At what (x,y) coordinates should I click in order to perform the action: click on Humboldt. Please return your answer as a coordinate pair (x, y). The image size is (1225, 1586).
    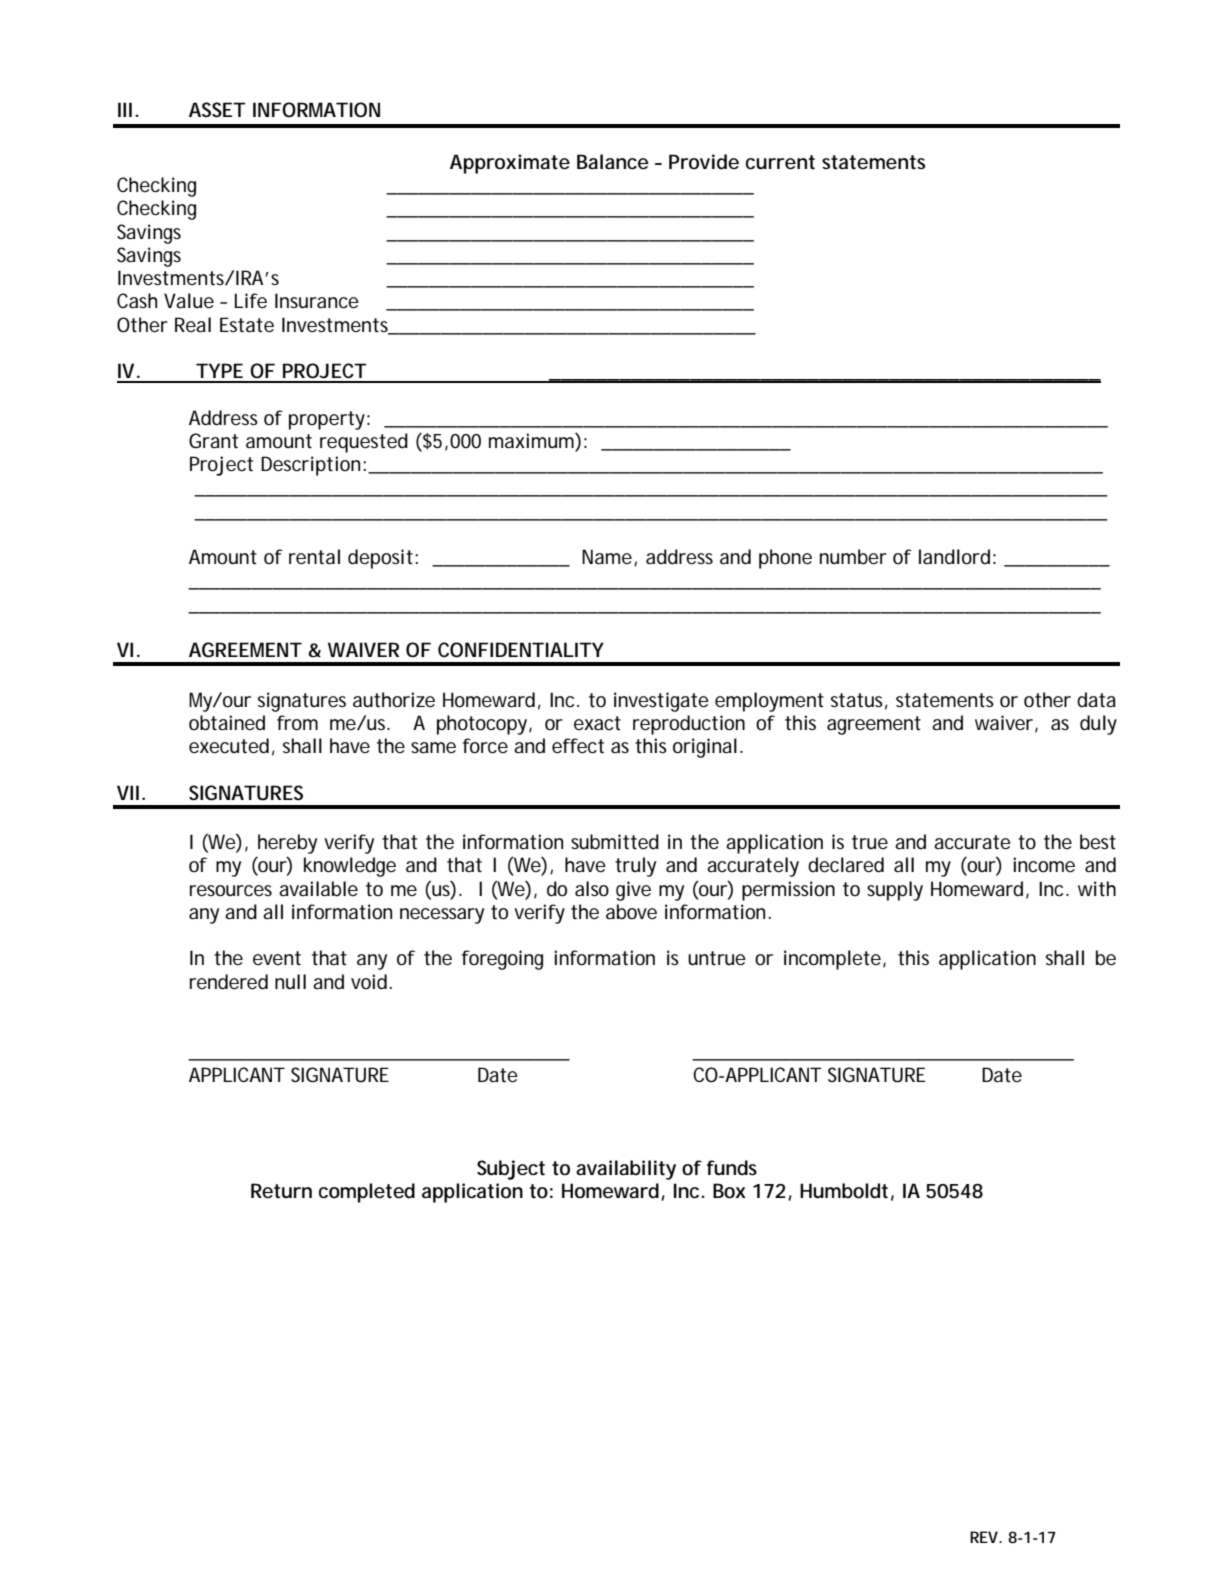
    Looking at the image, I should click on (844, 1191).
